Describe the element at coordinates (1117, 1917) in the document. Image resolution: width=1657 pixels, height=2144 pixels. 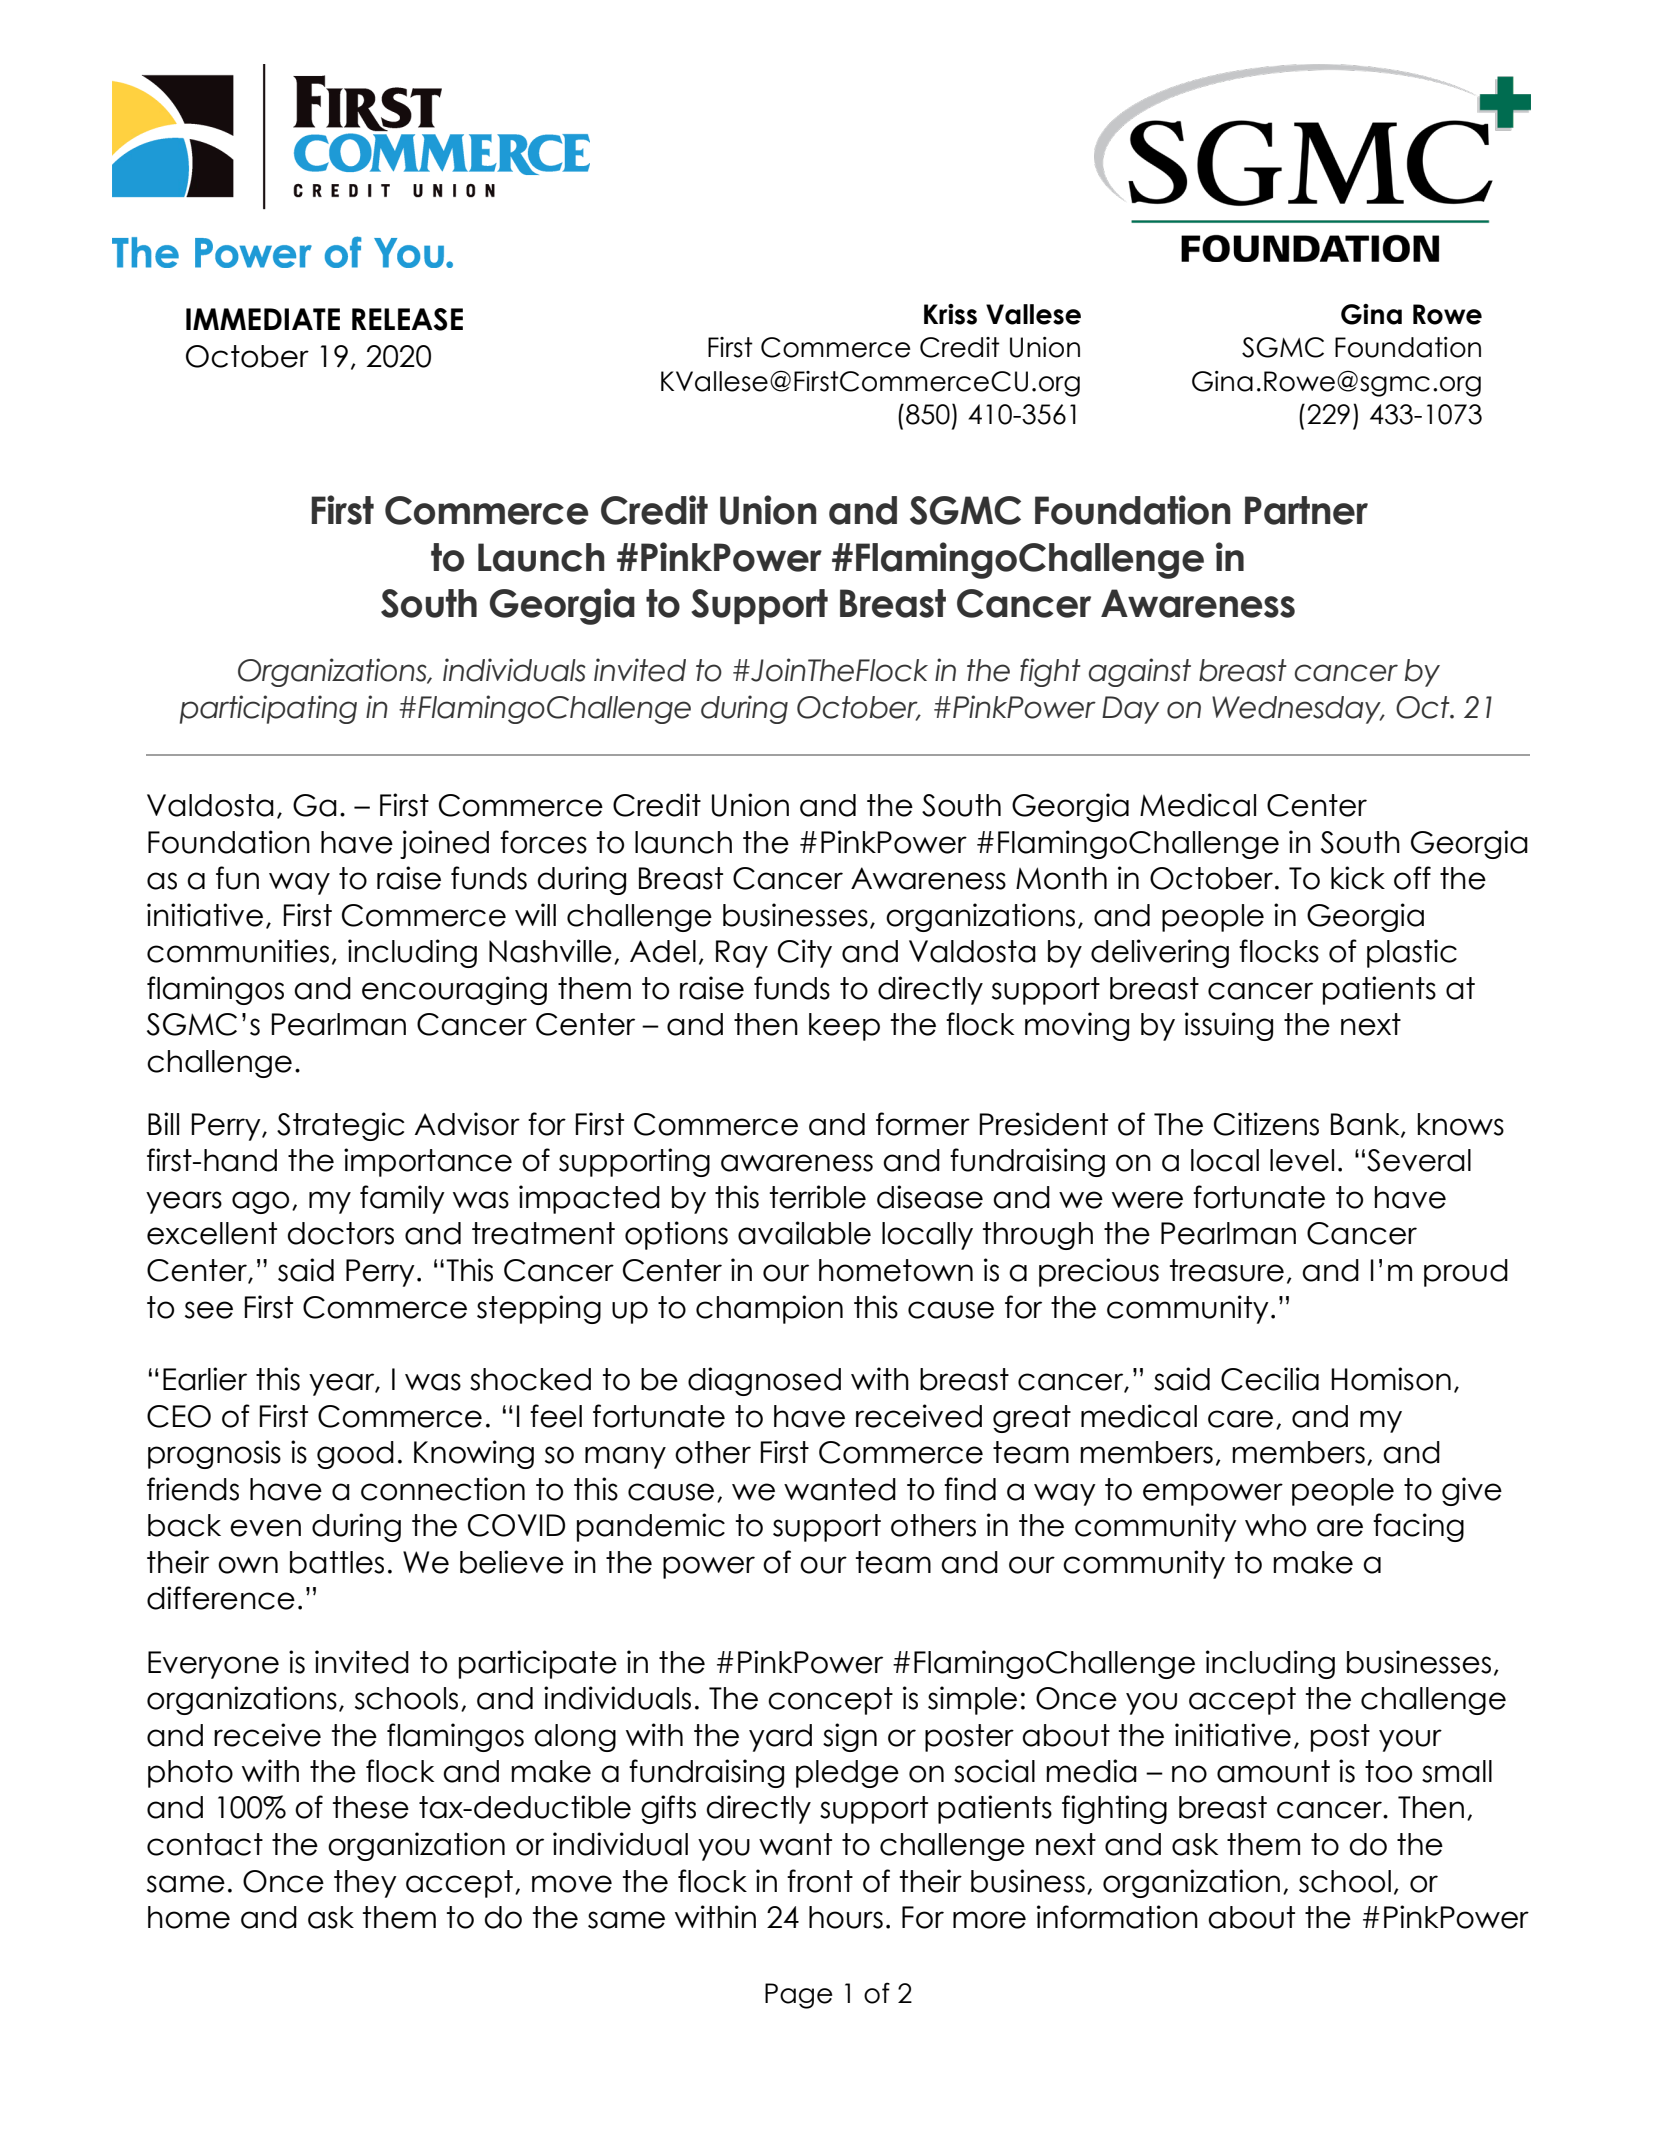
I see `information` at that location.
